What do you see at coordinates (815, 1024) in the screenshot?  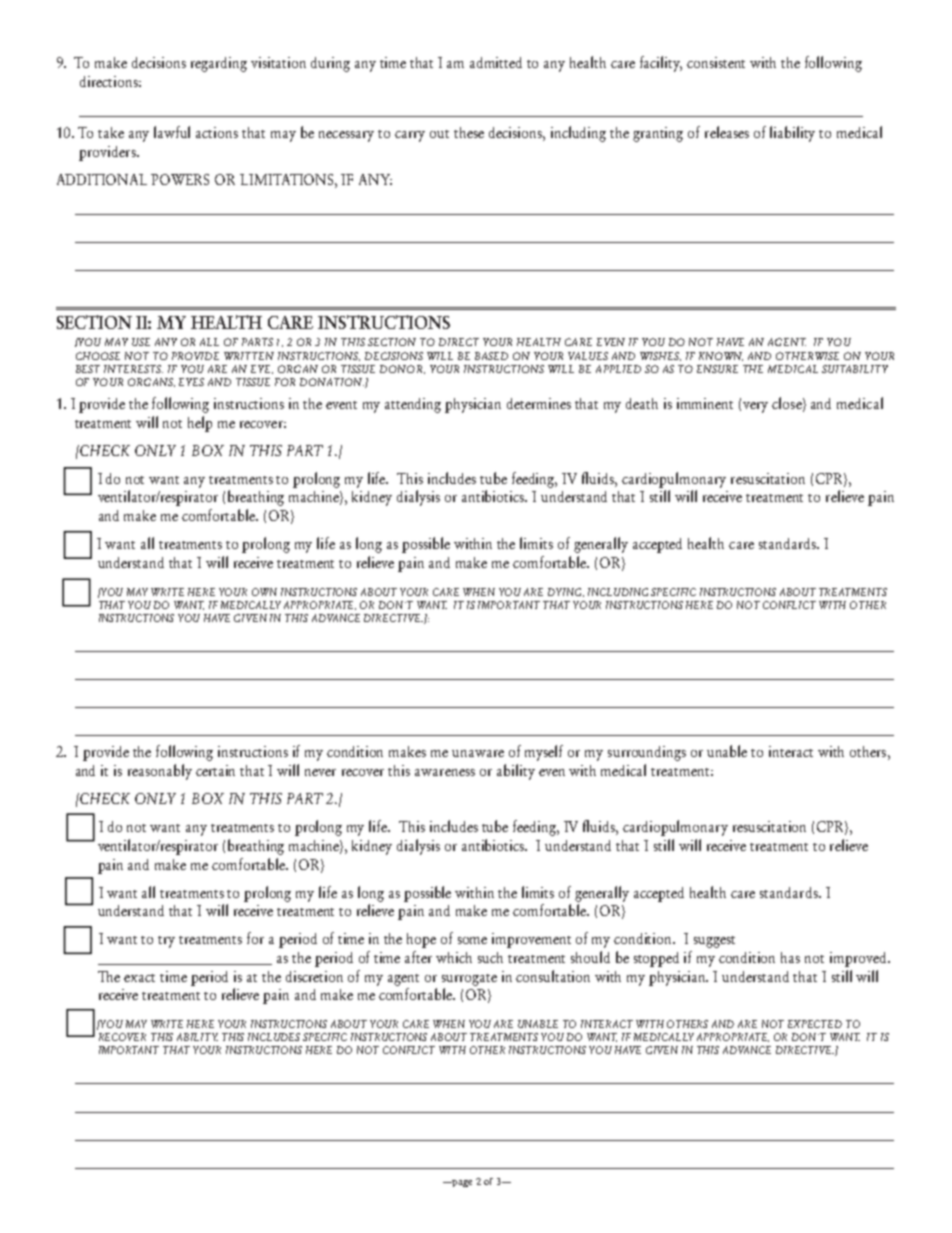 I see `EXPECTED` at bounding box center [815, 1024].
